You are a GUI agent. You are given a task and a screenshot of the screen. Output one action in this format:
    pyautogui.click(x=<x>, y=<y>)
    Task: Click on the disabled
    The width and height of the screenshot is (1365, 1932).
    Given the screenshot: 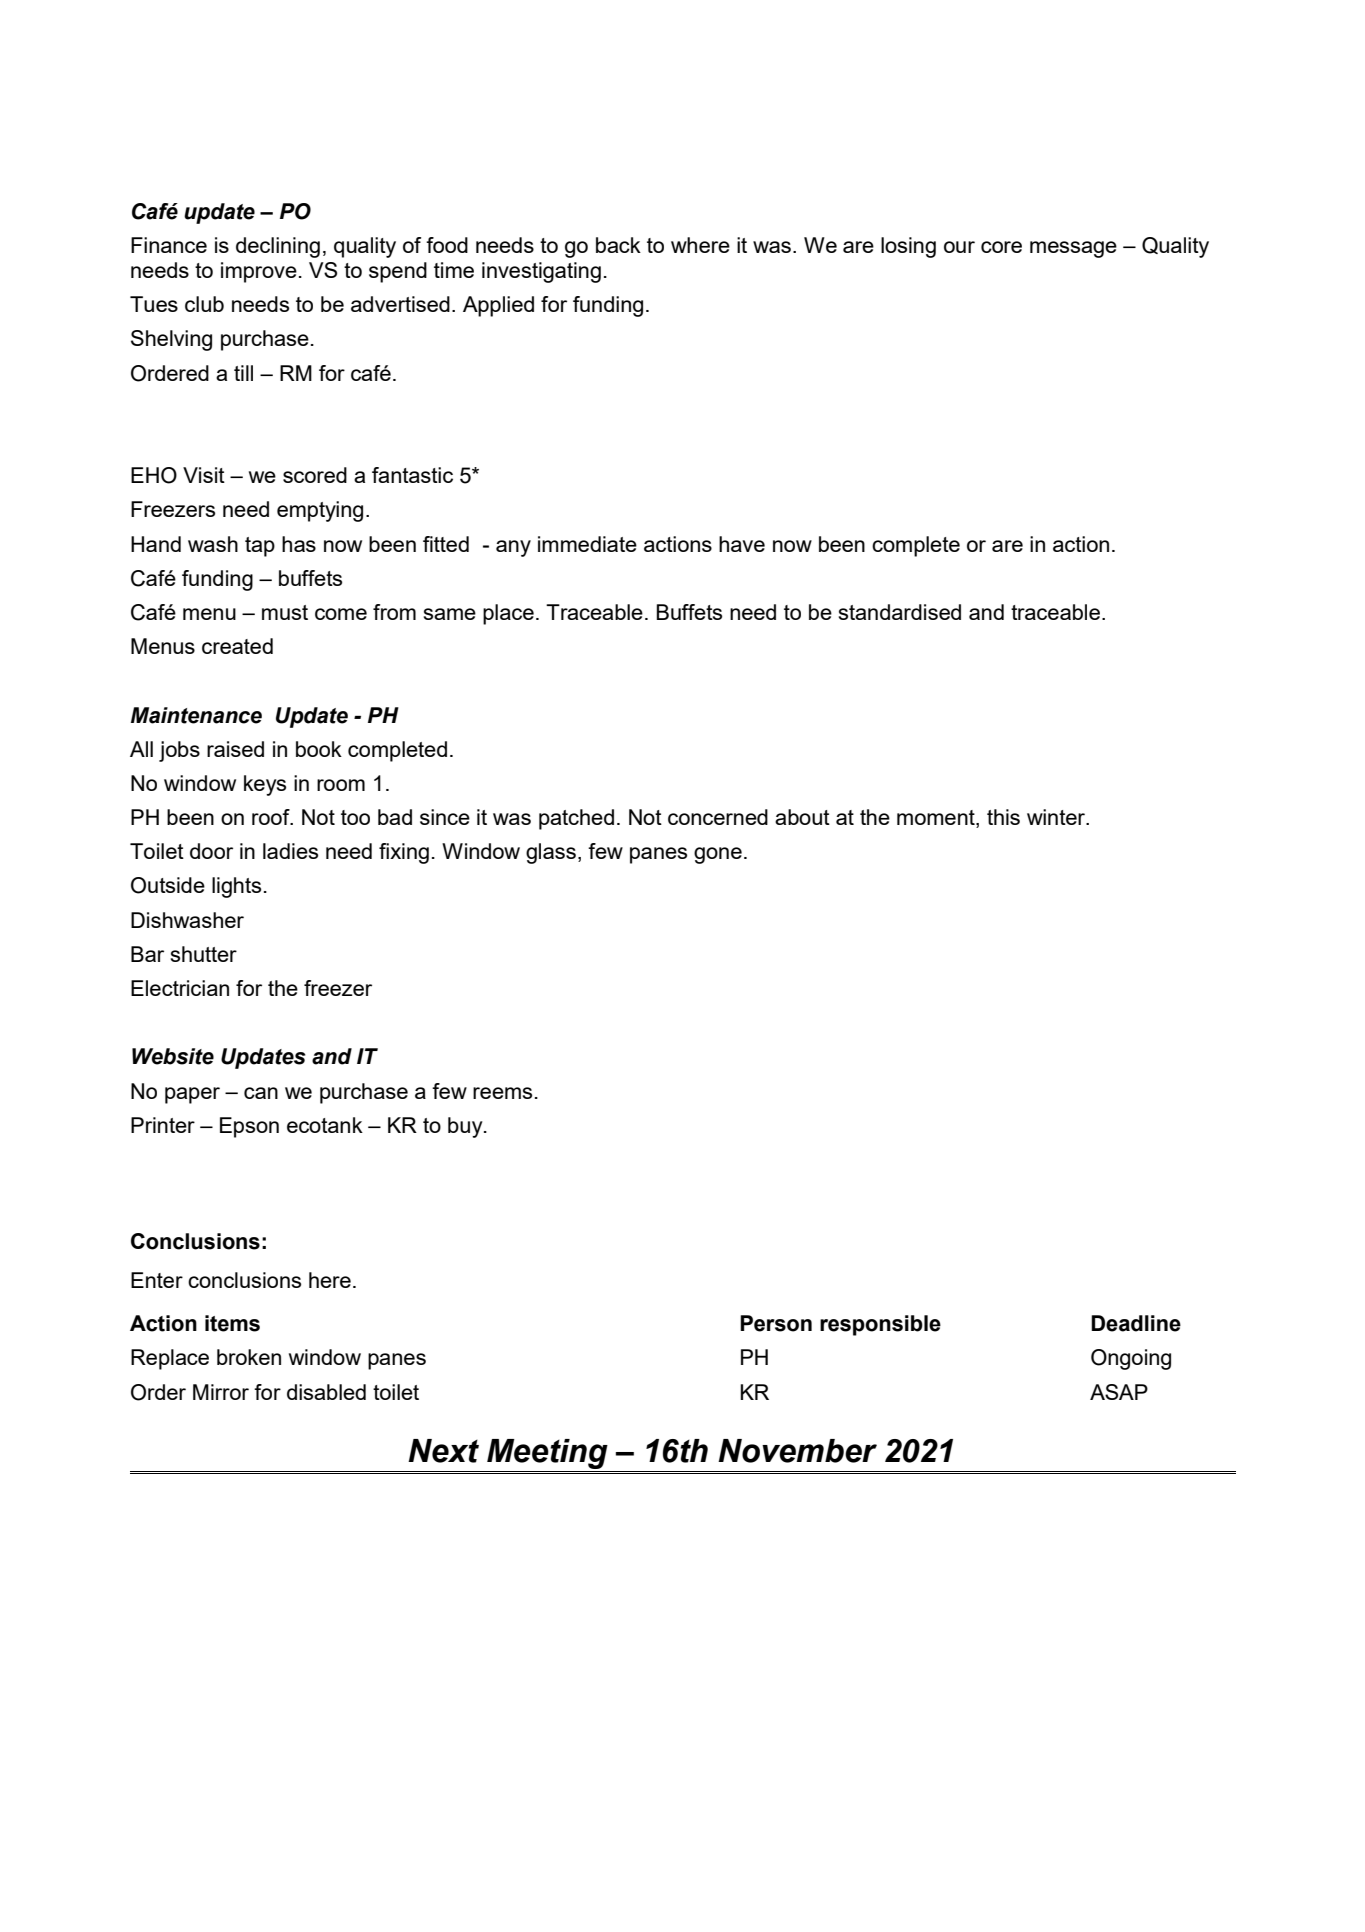 What is the action you would take?
    pyautogui.click(x=326, y=1392)
